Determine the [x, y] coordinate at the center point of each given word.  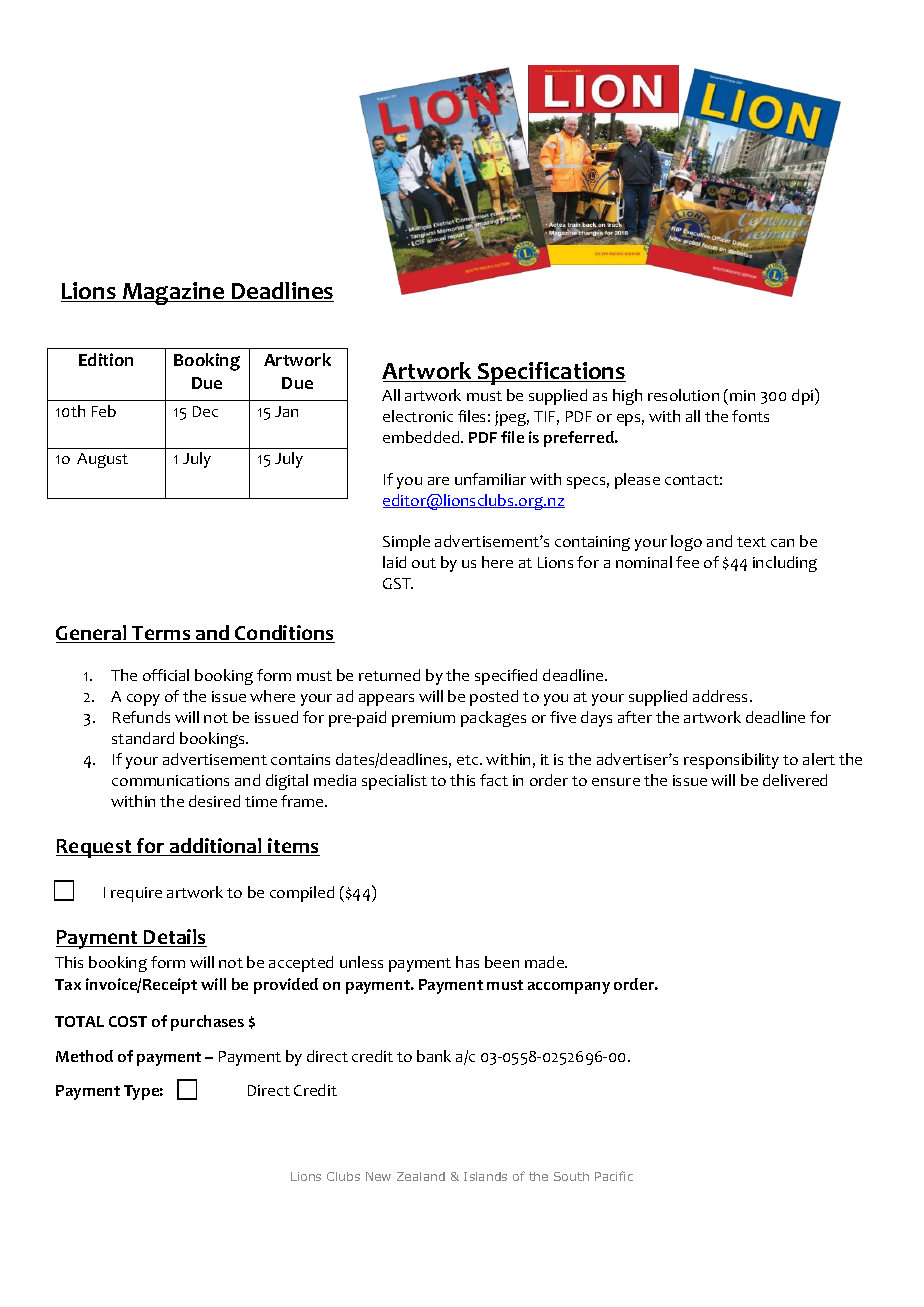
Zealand [421, 1176]
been [502, 962]
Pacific [614, 1176]
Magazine [174, 293]
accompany [569, 988]
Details [174, 938]
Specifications [551, 373]
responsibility [731, 761]
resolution [683, 395]
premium [423, 719]
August [102, 460]
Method [84, 1056]
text [751, 542]
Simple [406, 543]
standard [143, 738]
